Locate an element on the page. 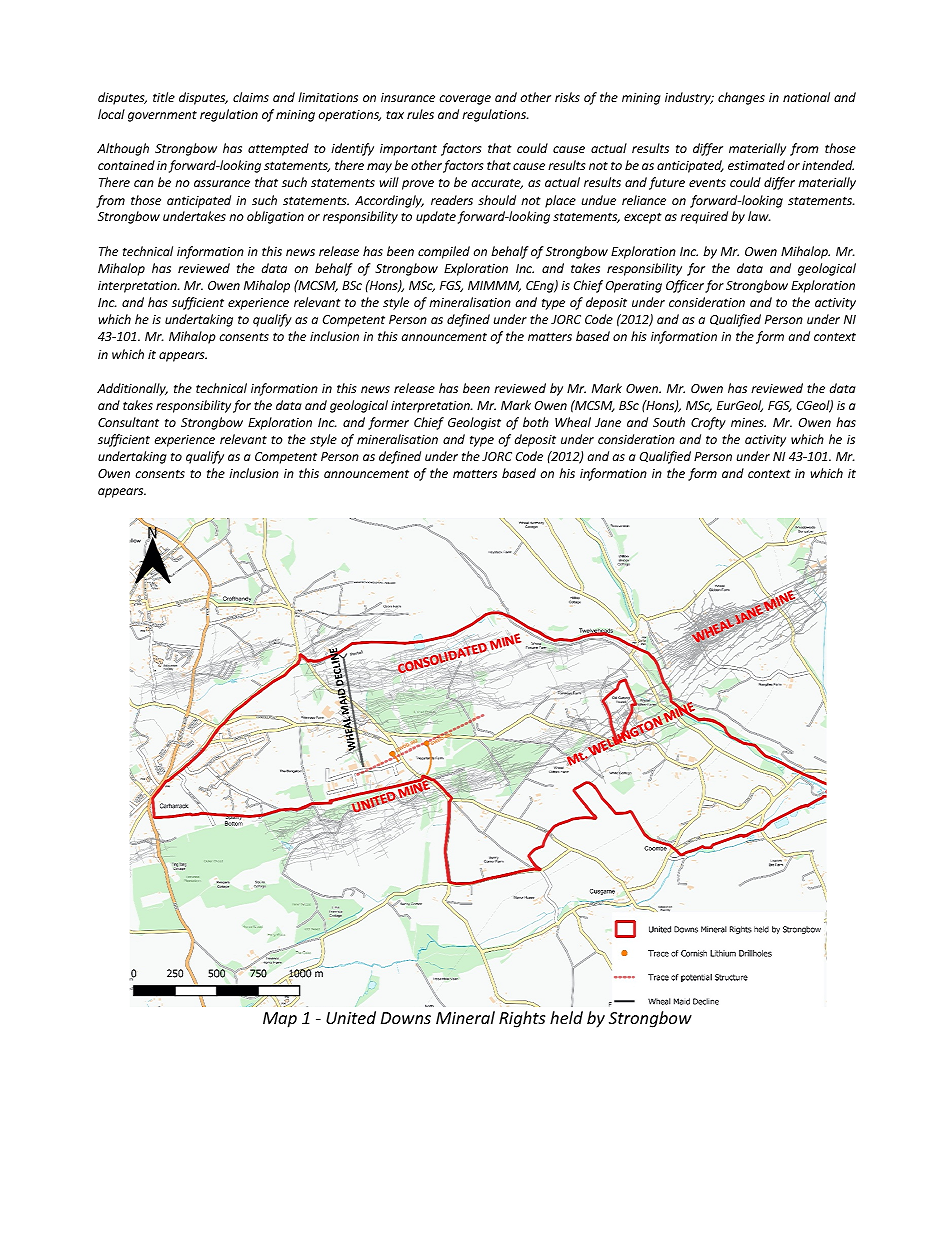 The width and height of the document is (952, 1233). Consultant is located at coordinates (128, 422).
